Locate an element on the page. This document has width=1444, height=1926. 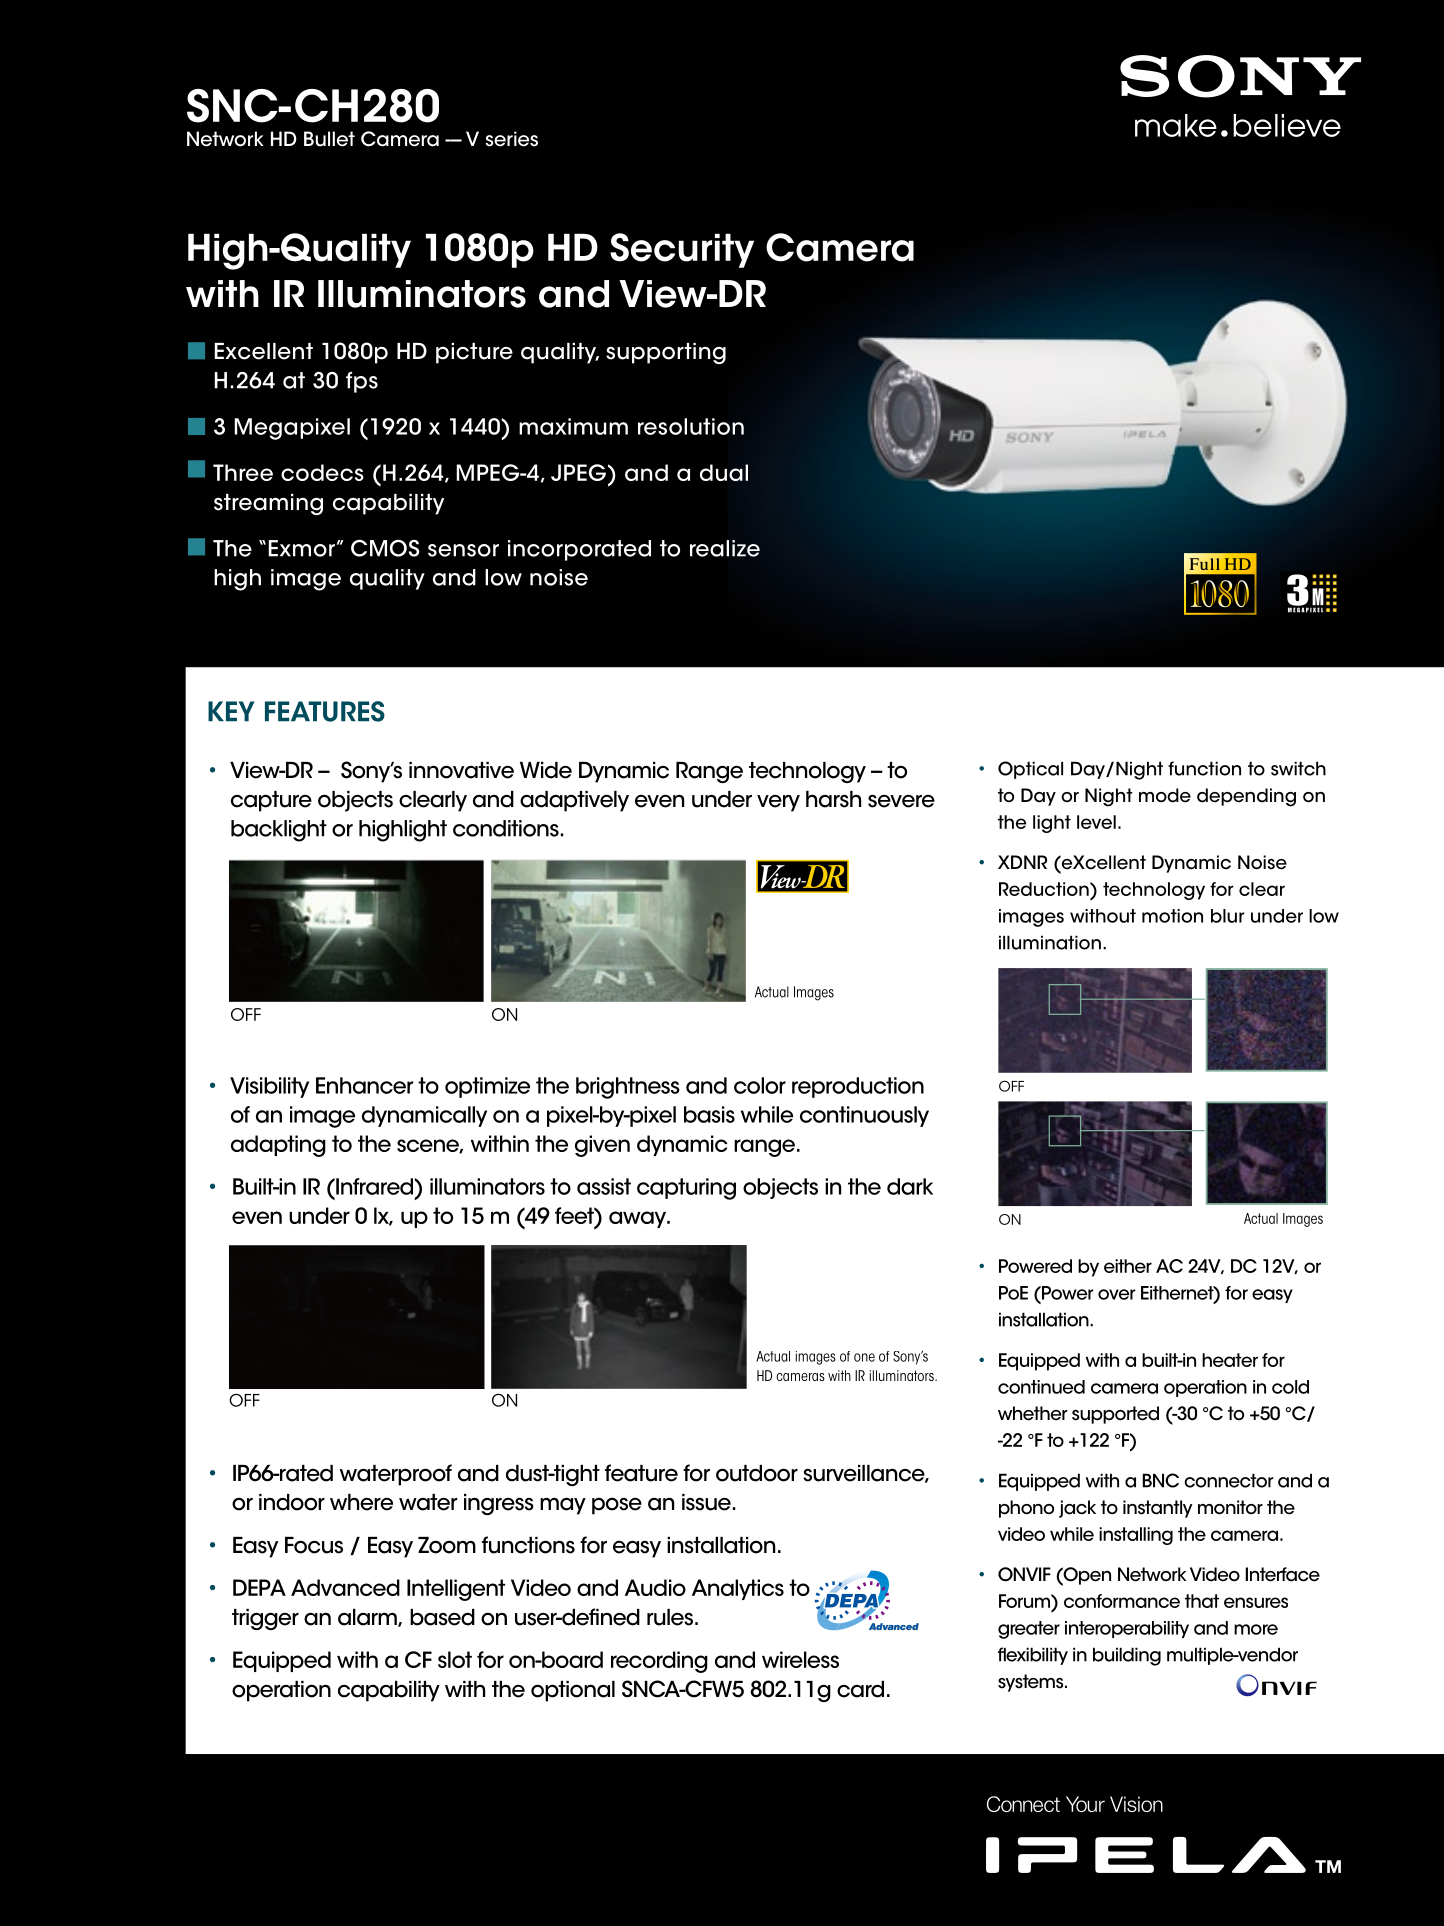
Bullet is located at coordinates (329, 139).
